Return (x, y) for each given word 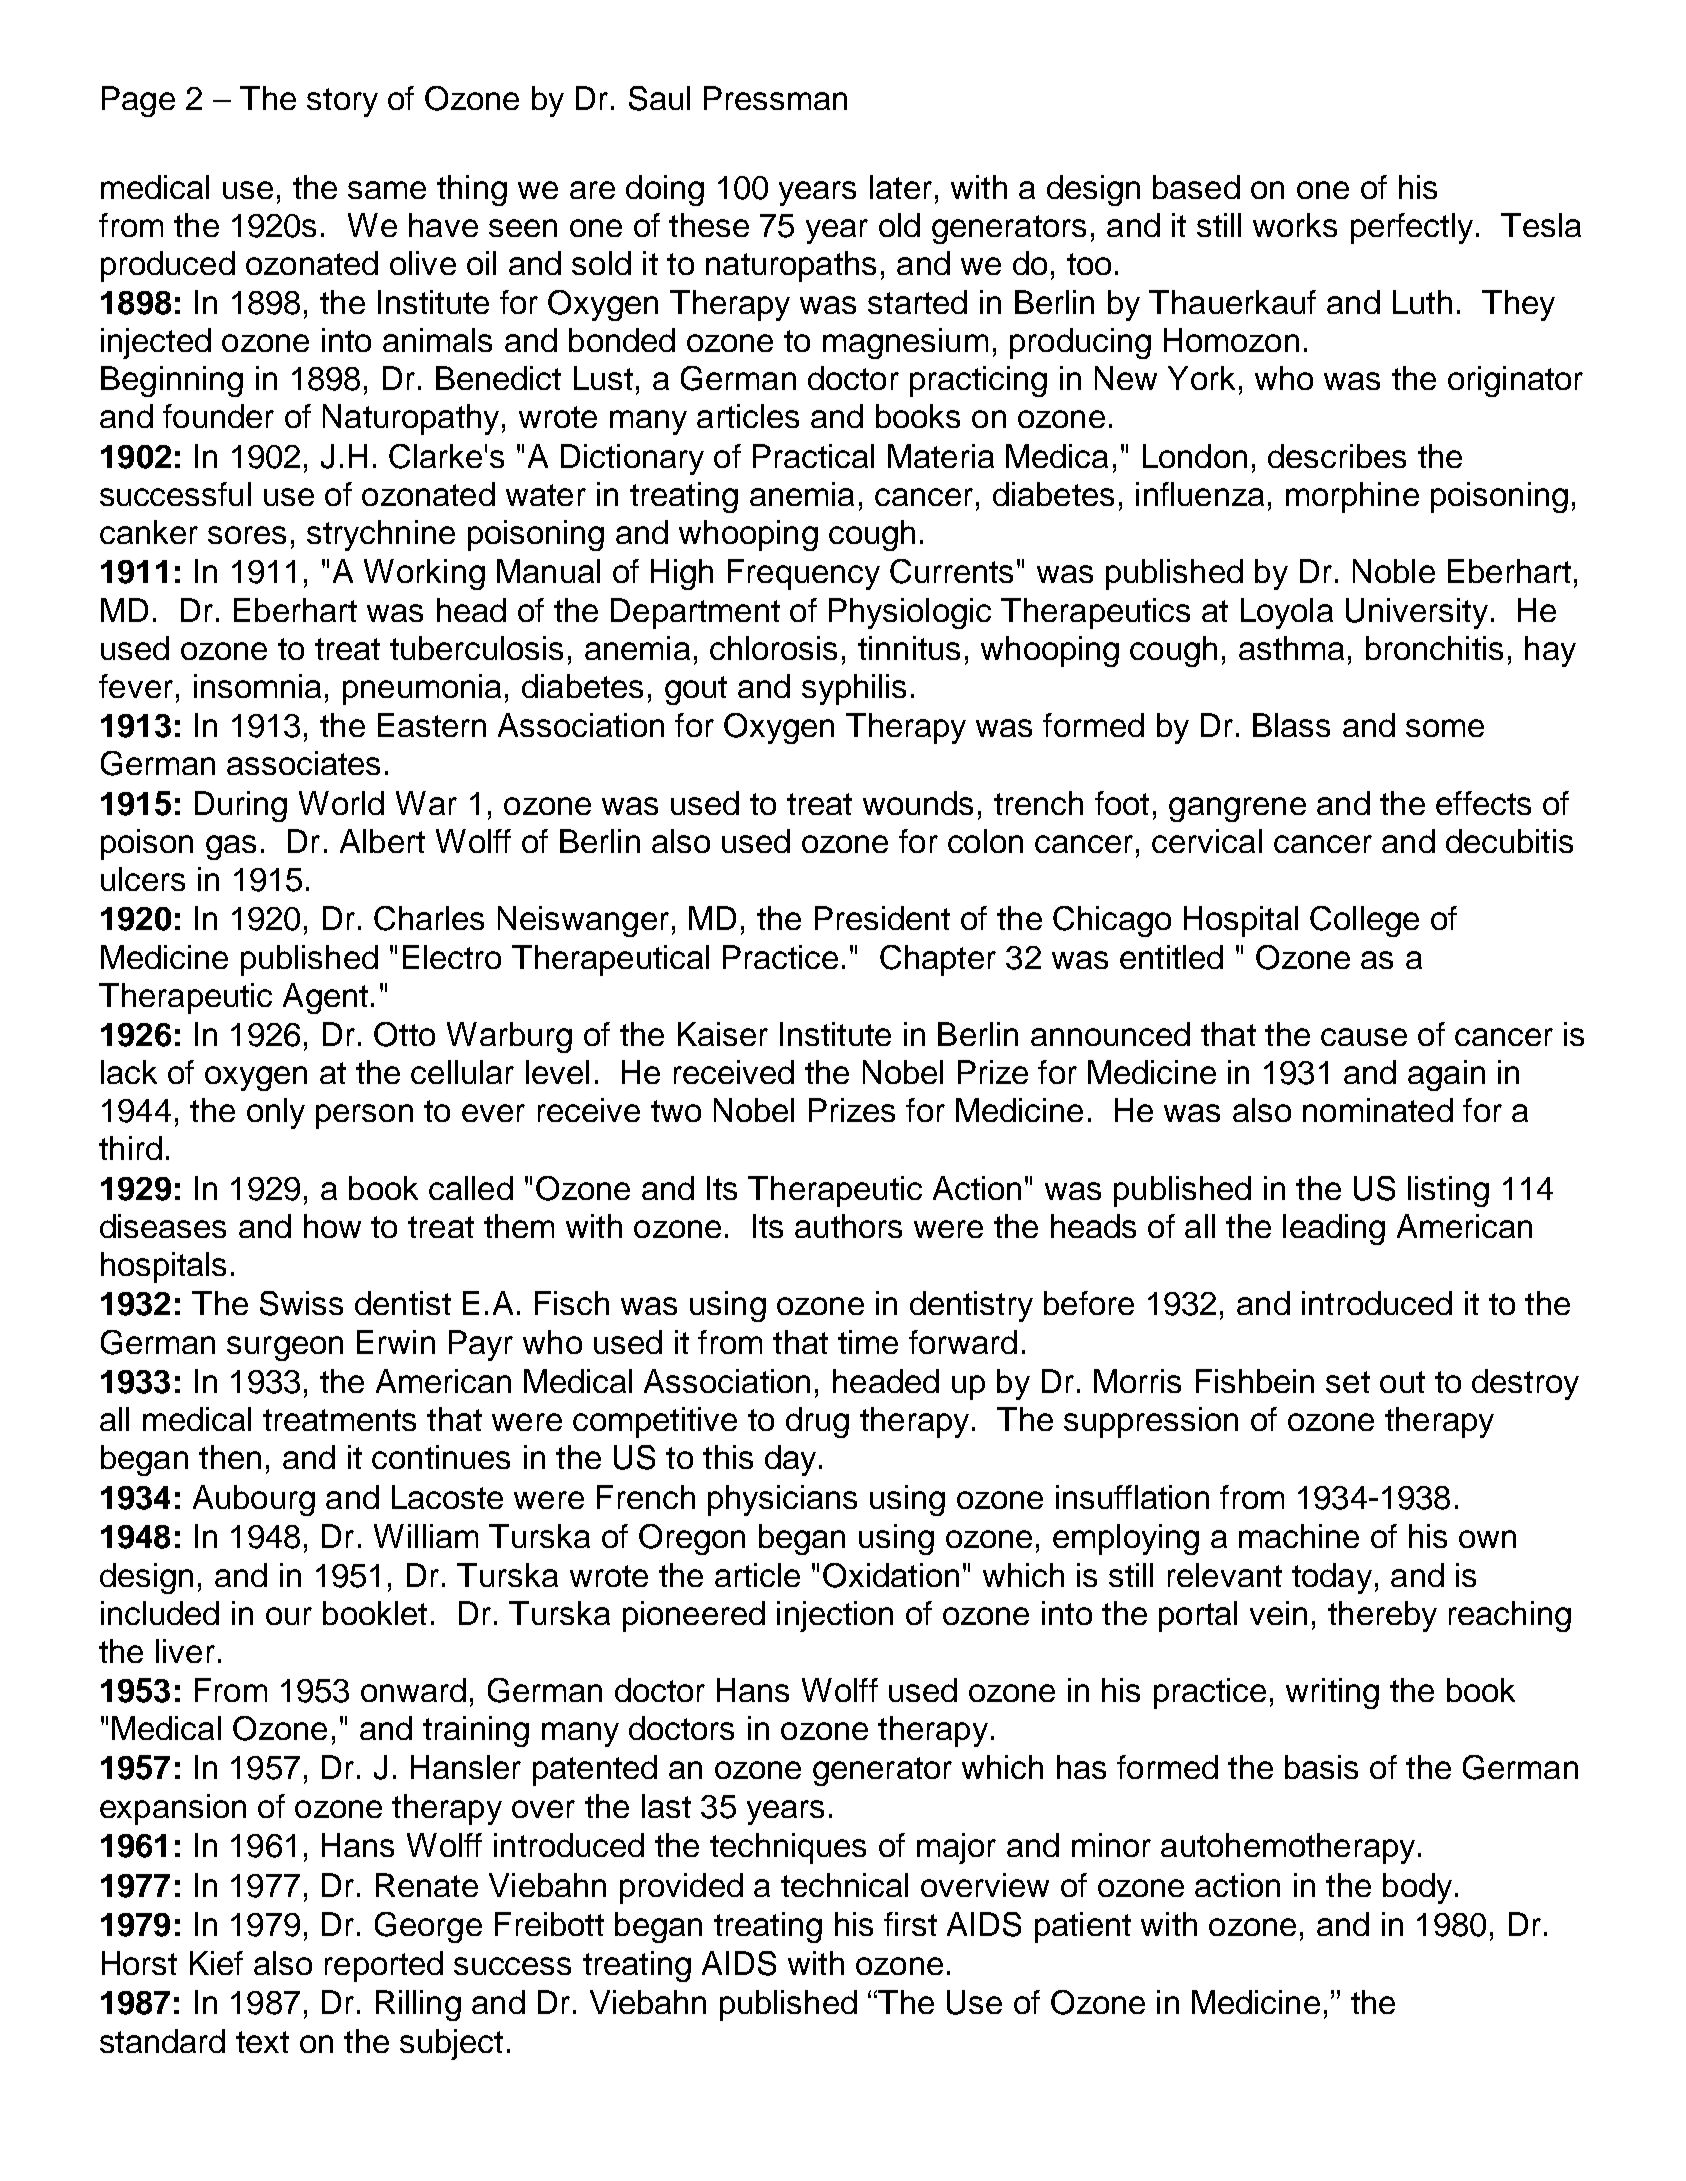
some (1445, 728)
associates (303, 763)
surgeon (285, 1348)
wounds (918, 803)
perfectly (1412, 228)
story (342, 102)
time (868, 1342)
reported (384, 1966)
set (1348, 1382)
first (910, 1924)
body (1417, 1888)
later (901, 187)
